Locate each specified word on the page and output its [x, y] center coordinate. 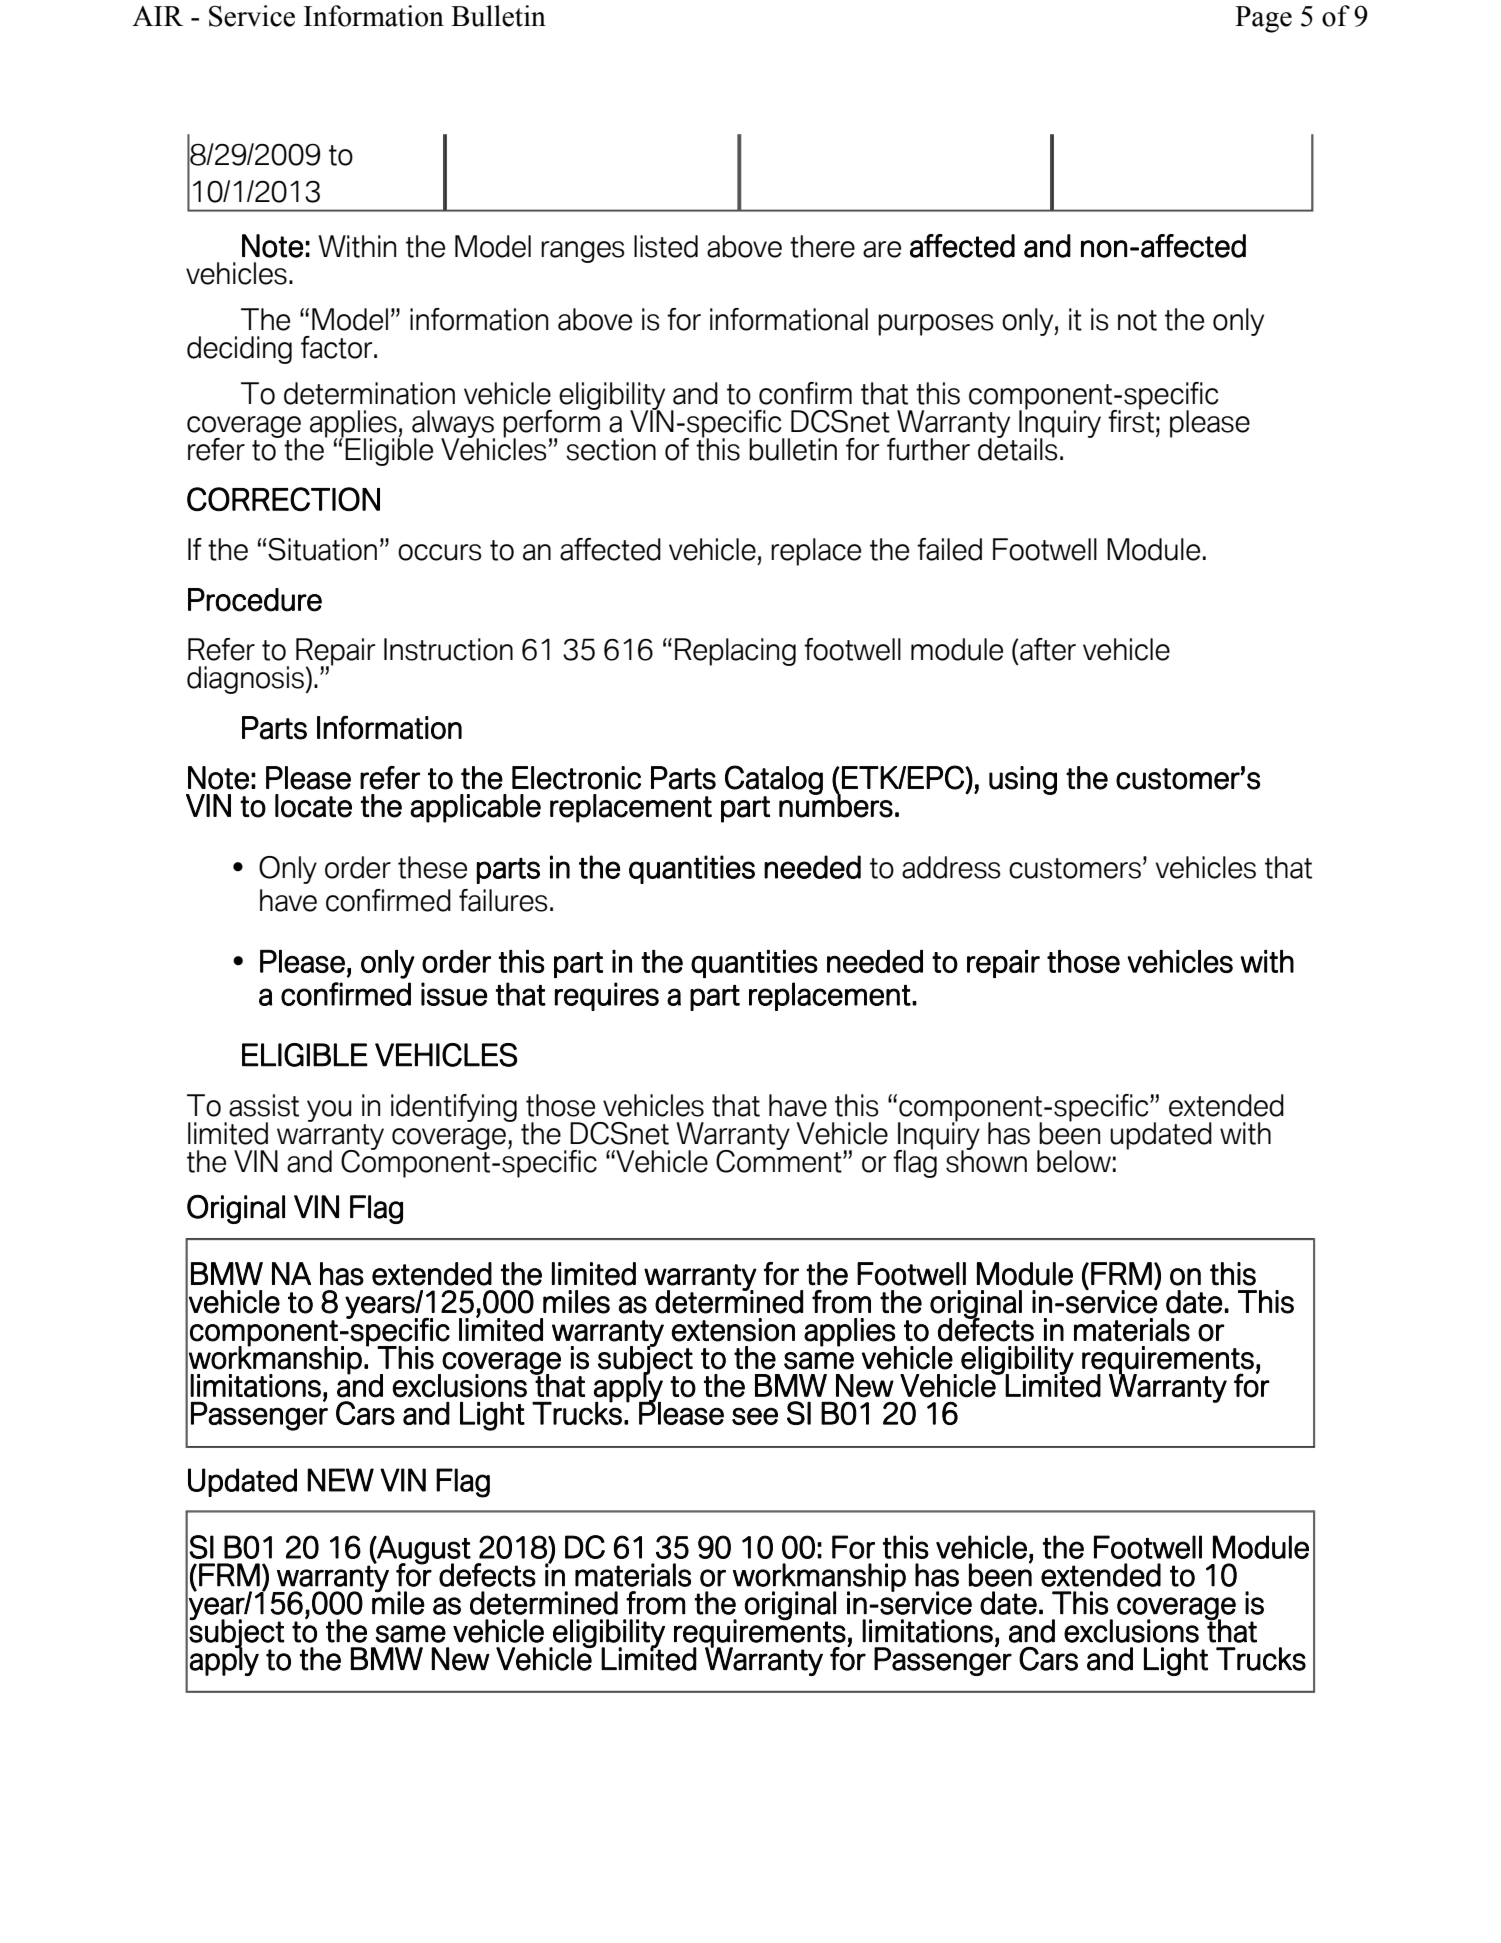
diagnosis [245, 680]
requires [607, 996]
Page [1263, 19]
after [1047, 649]
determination [369, 393]
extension [733, 1330]
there [822, 246]
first [1131, 420]
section [611, 449]
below [1074, 1161]
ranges [582, 252]
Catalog [774, 781]
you [329, 1111]
